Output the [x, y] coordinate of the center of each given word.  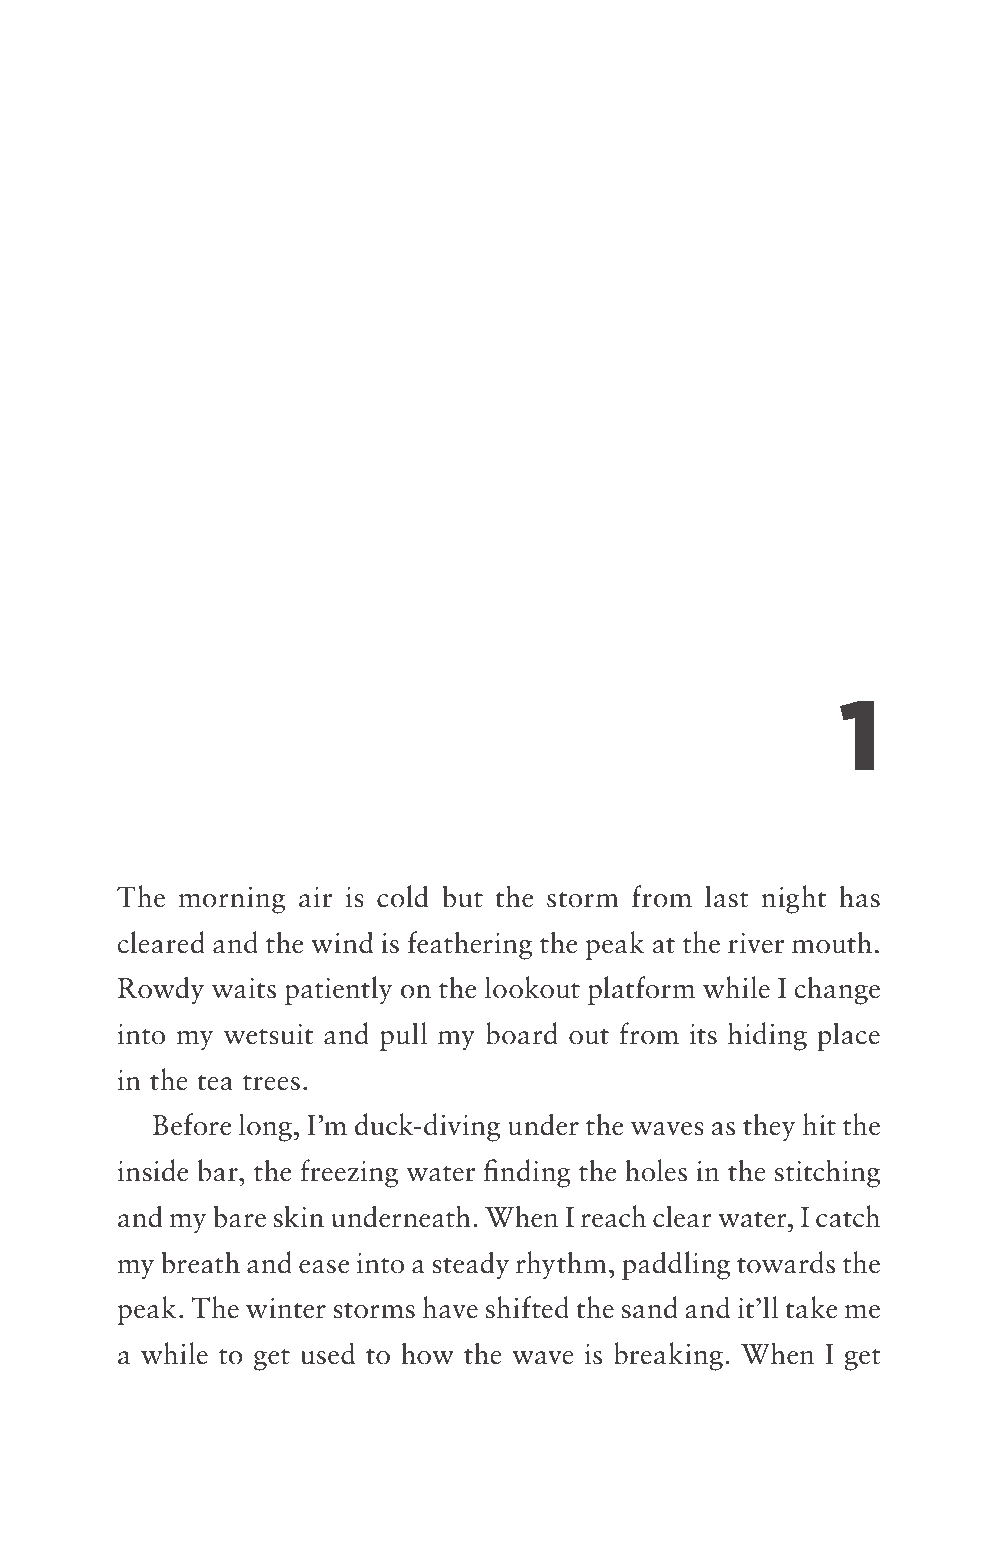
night [794, 899]
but [463, 896]
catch [848, 1216]
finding [527, 1173]
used [328, 1353]
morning [231, 900]
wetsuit [268, 1034]
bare [240, 1216]
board [522, 1033]
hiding [767, 1036]
